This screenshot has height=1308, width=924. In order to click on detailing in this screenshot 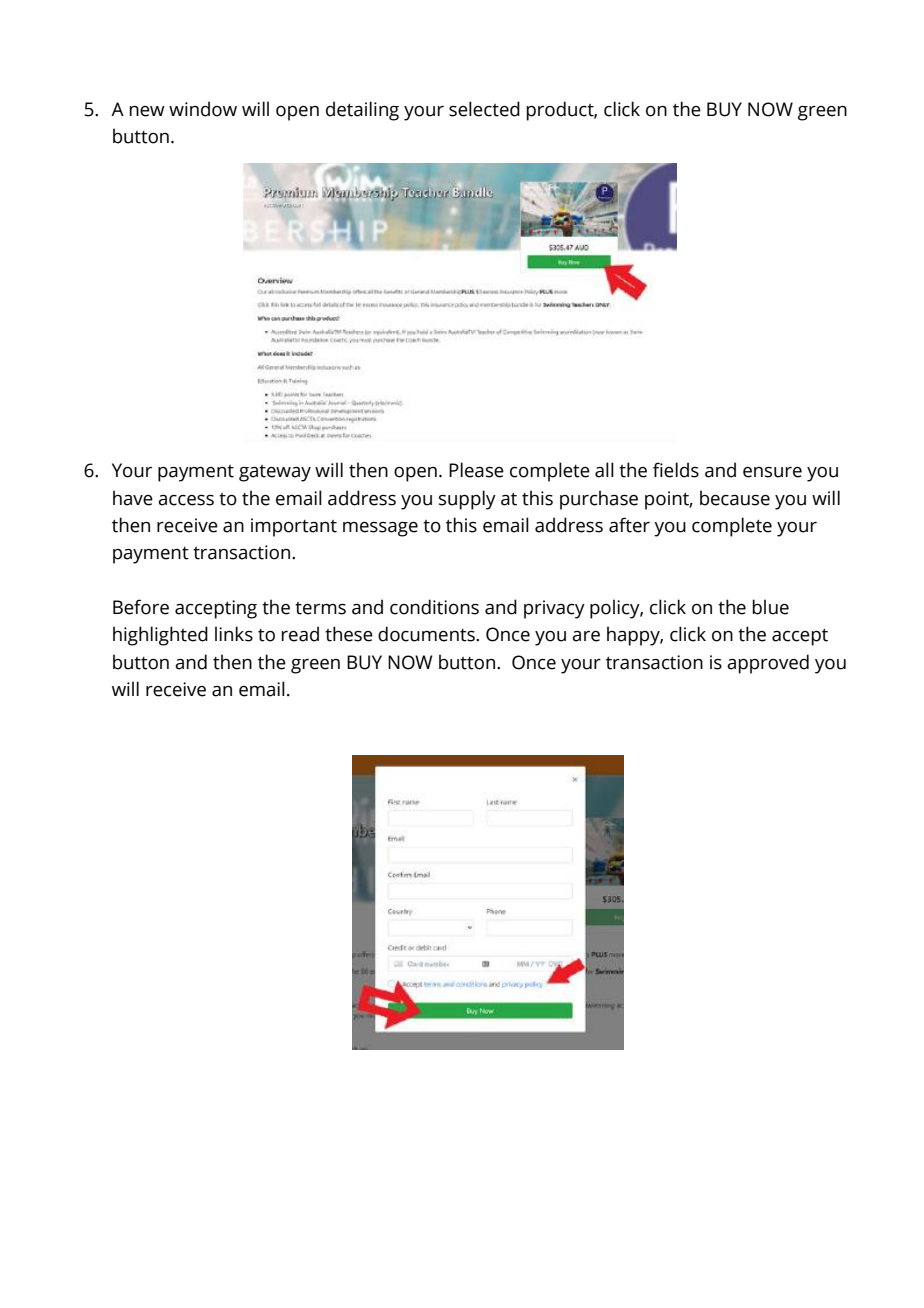, I will do `click(362, 111)`.
